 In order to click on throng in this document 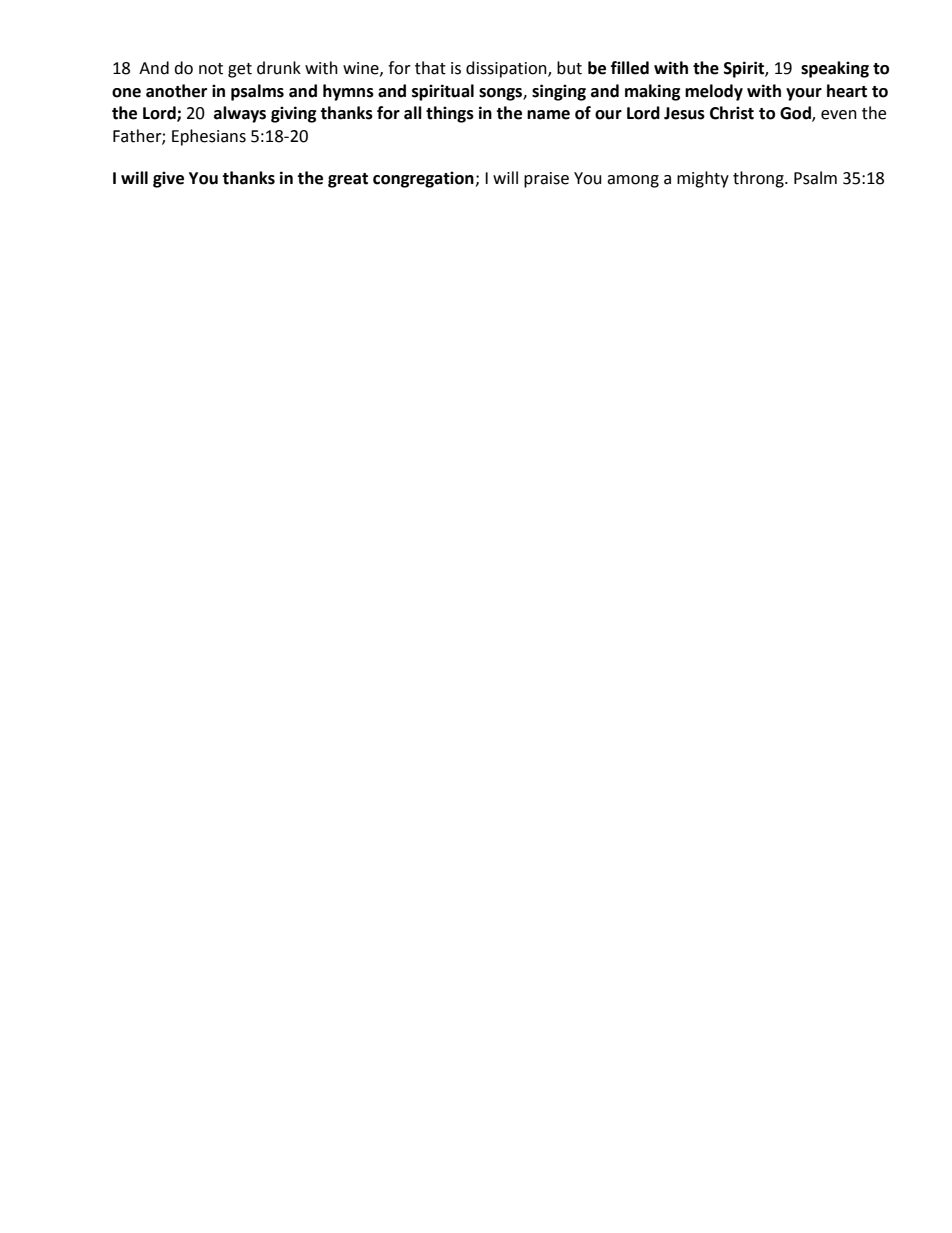, I will do `click(759, 179)`.
